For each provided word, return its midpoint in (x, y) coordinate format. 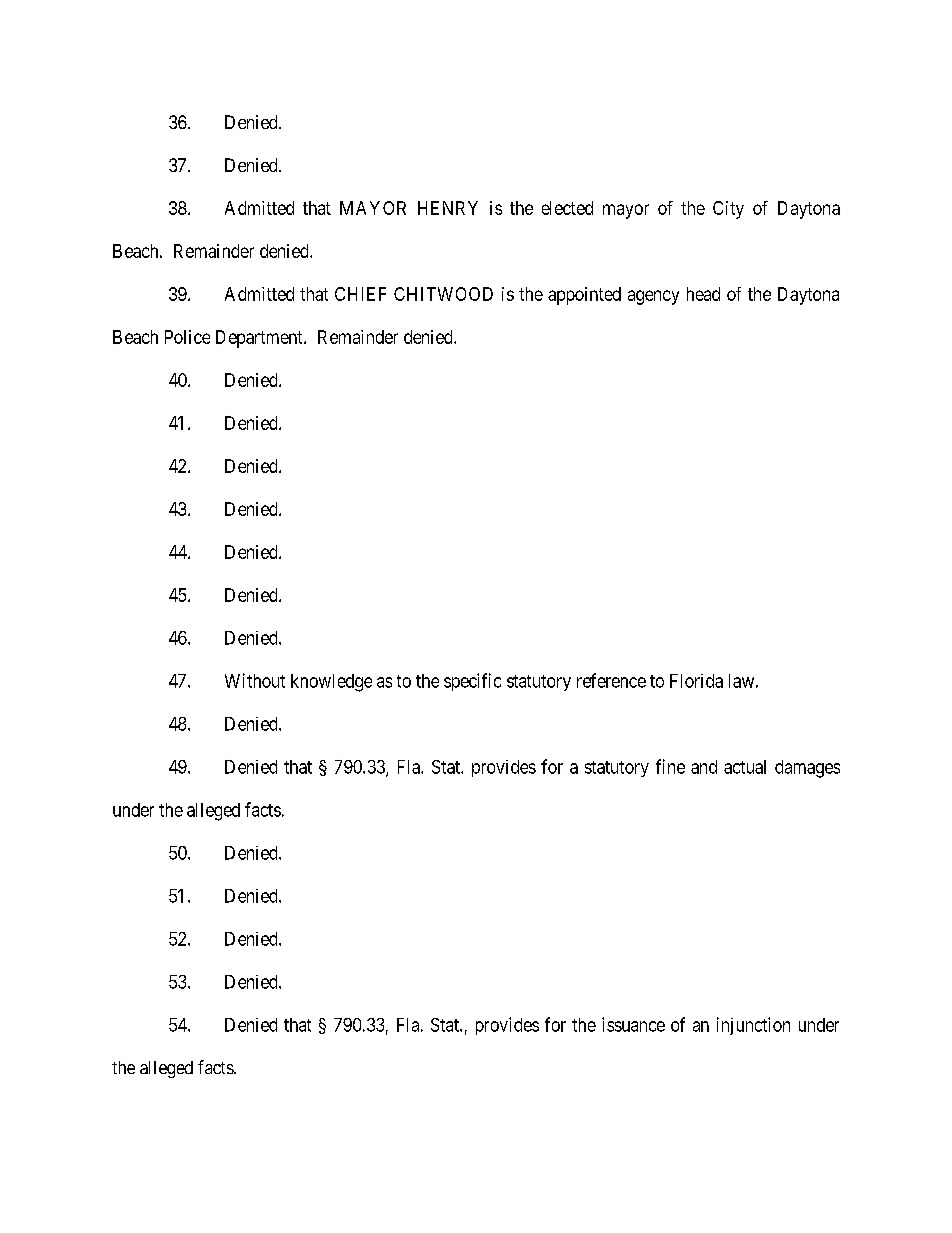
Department (260, 339)
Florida (696, 681)
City (728, 210)
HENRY (448, 208)
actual (745, 767)
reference (611, 680)
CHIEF (360, 294)
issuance (633, 1024)
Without (255, 680)
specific (472, 682)
